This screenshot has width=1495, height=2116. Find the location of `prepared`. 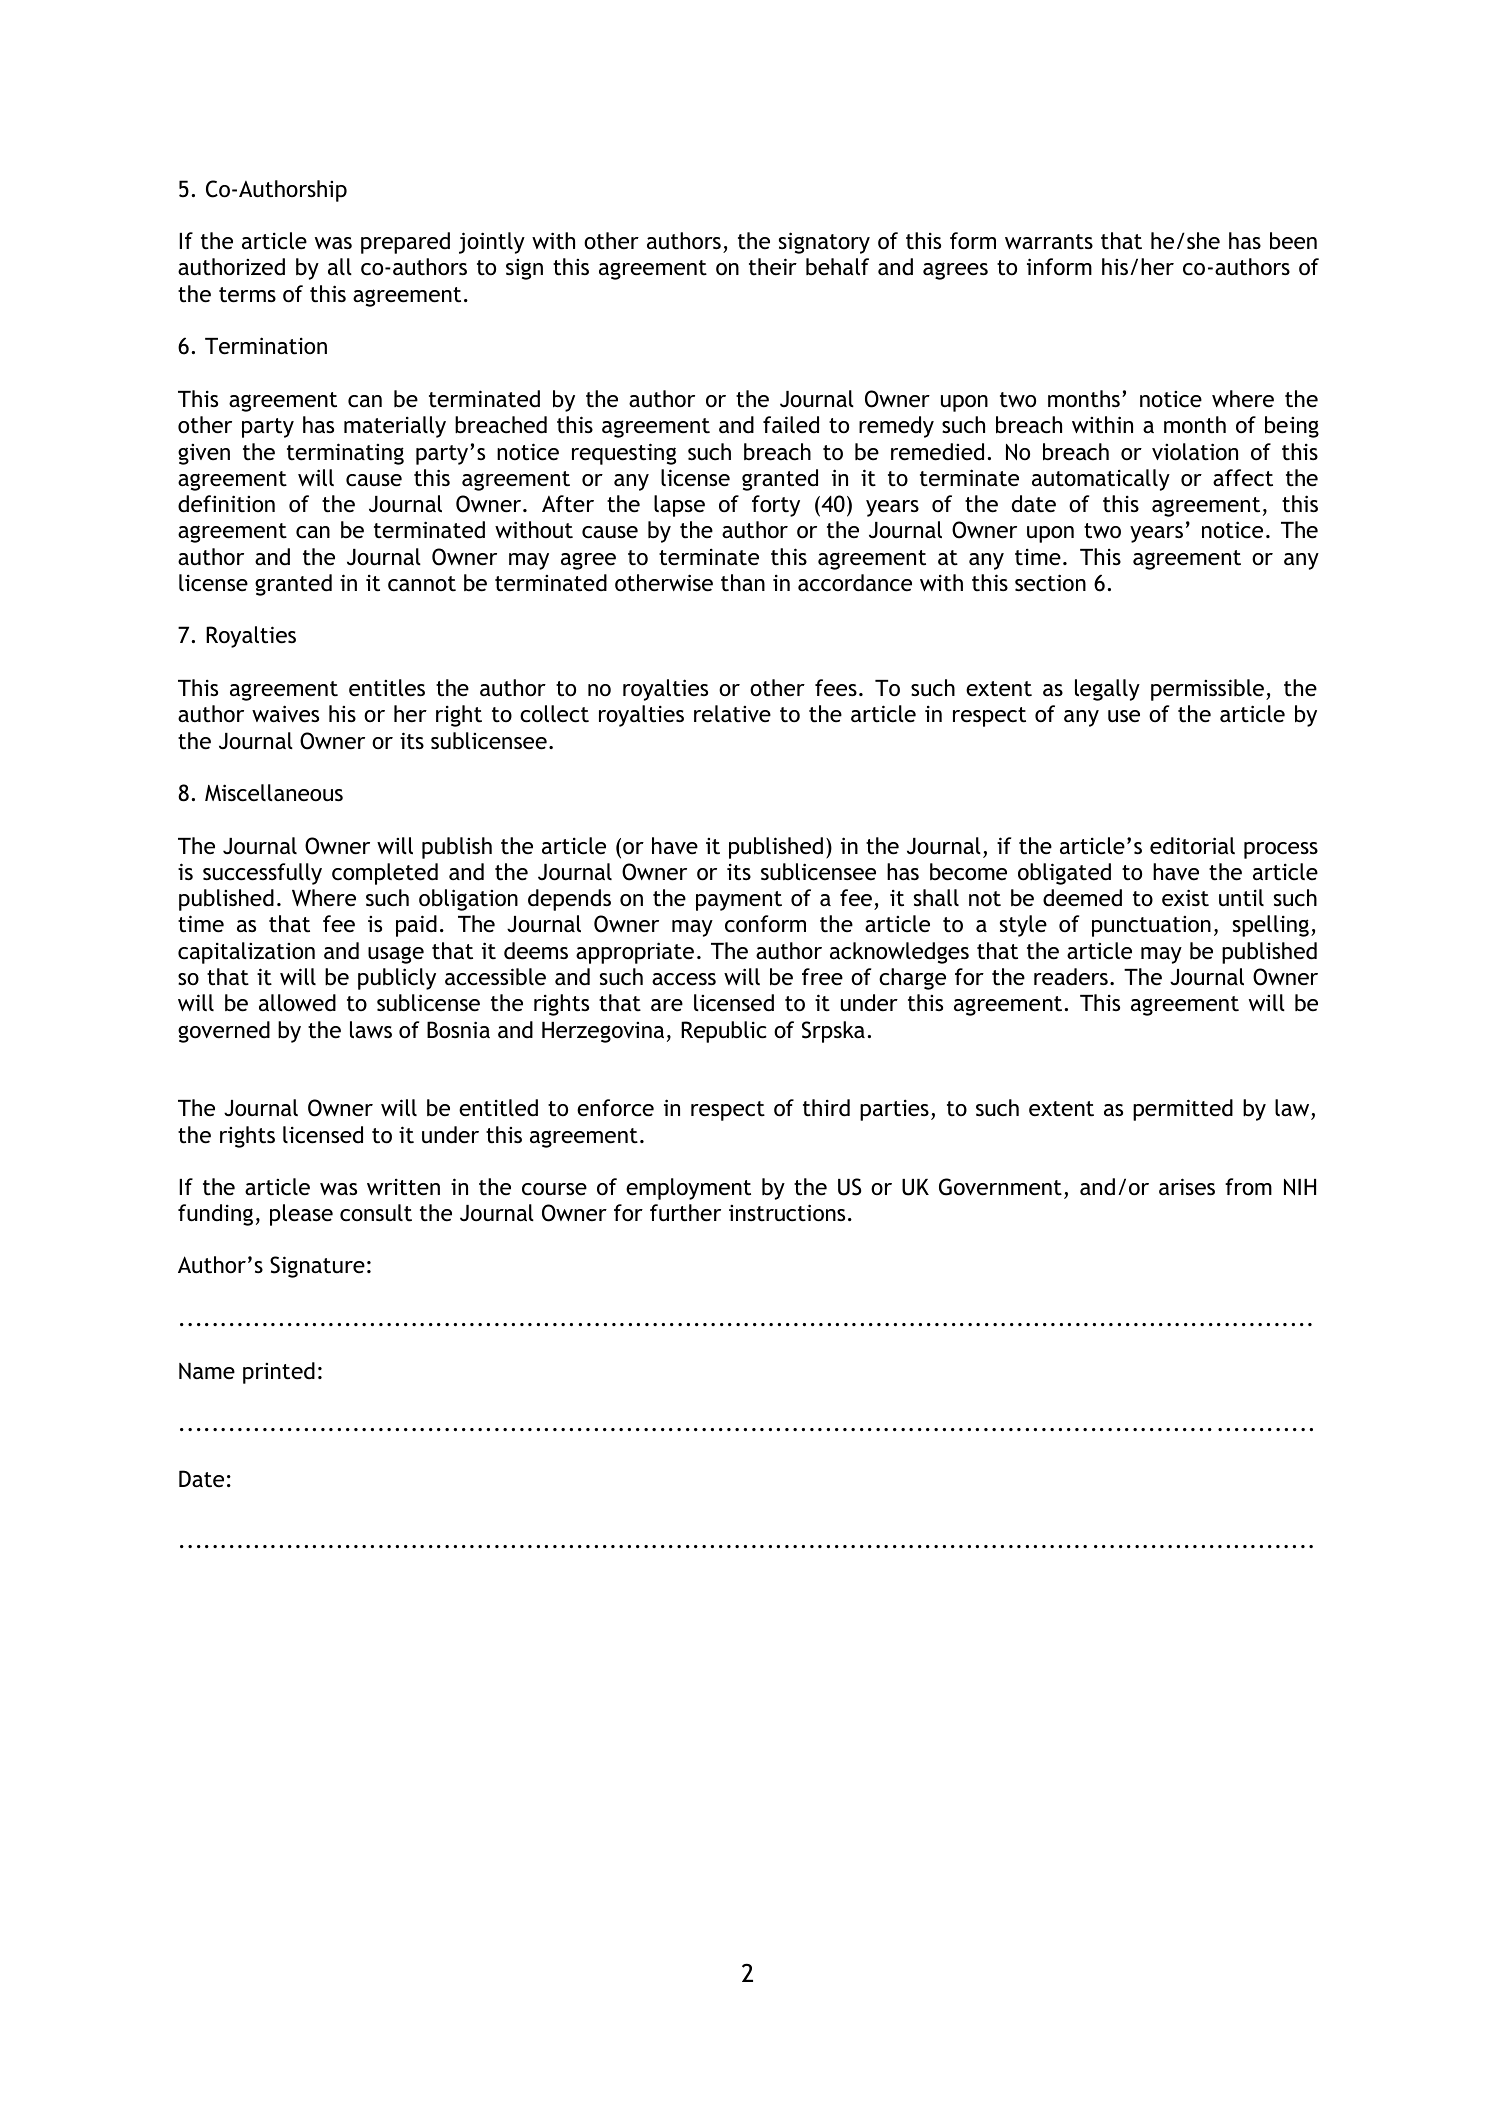

prepared is located at coordinates (405, 243).
